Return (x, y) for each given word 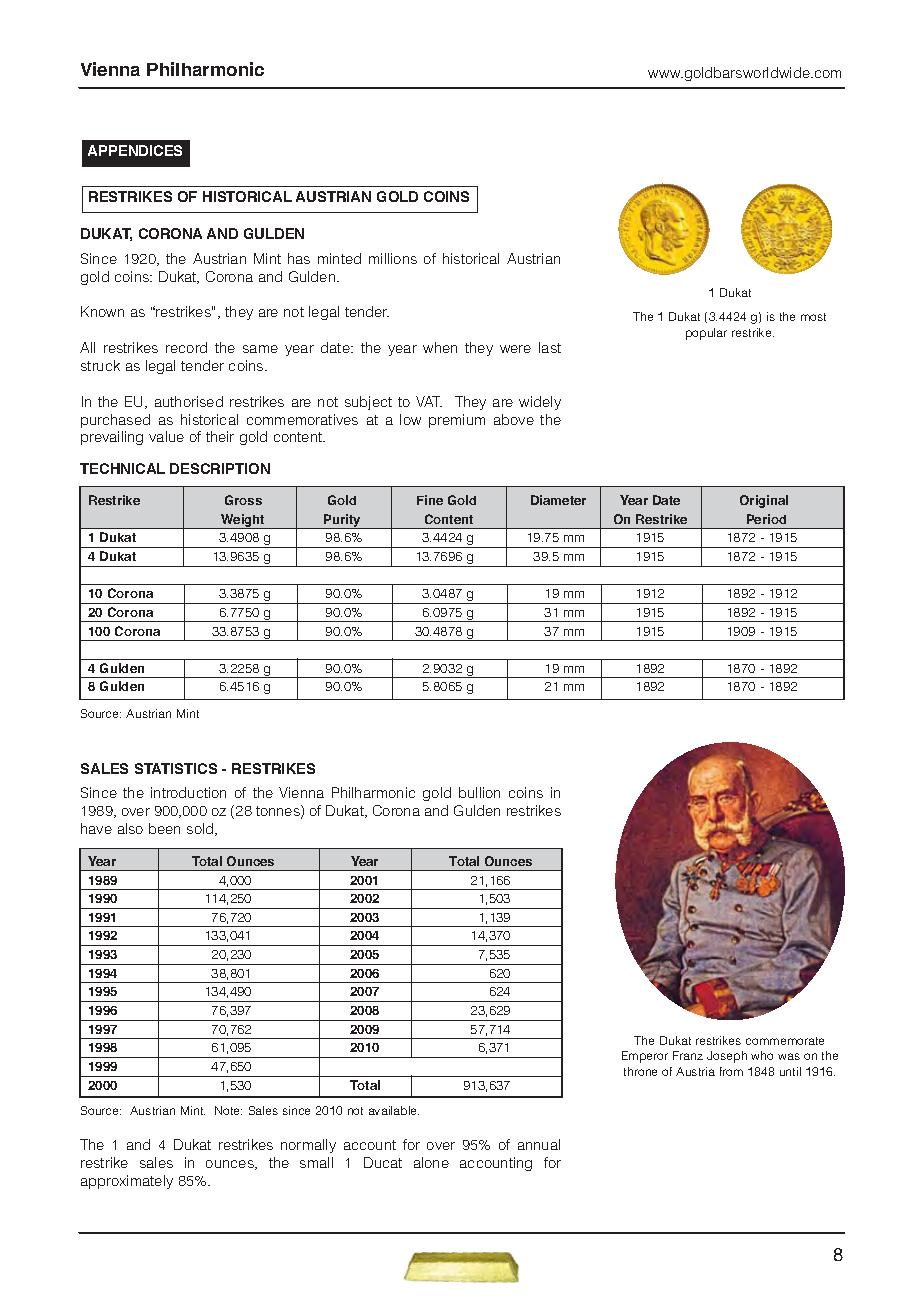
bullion (479, 792)
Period (766, 519)
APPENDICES (135, 150)
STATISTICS (176, 768)
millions (393, 258)
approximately (127, 1182)
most (813, 317)
